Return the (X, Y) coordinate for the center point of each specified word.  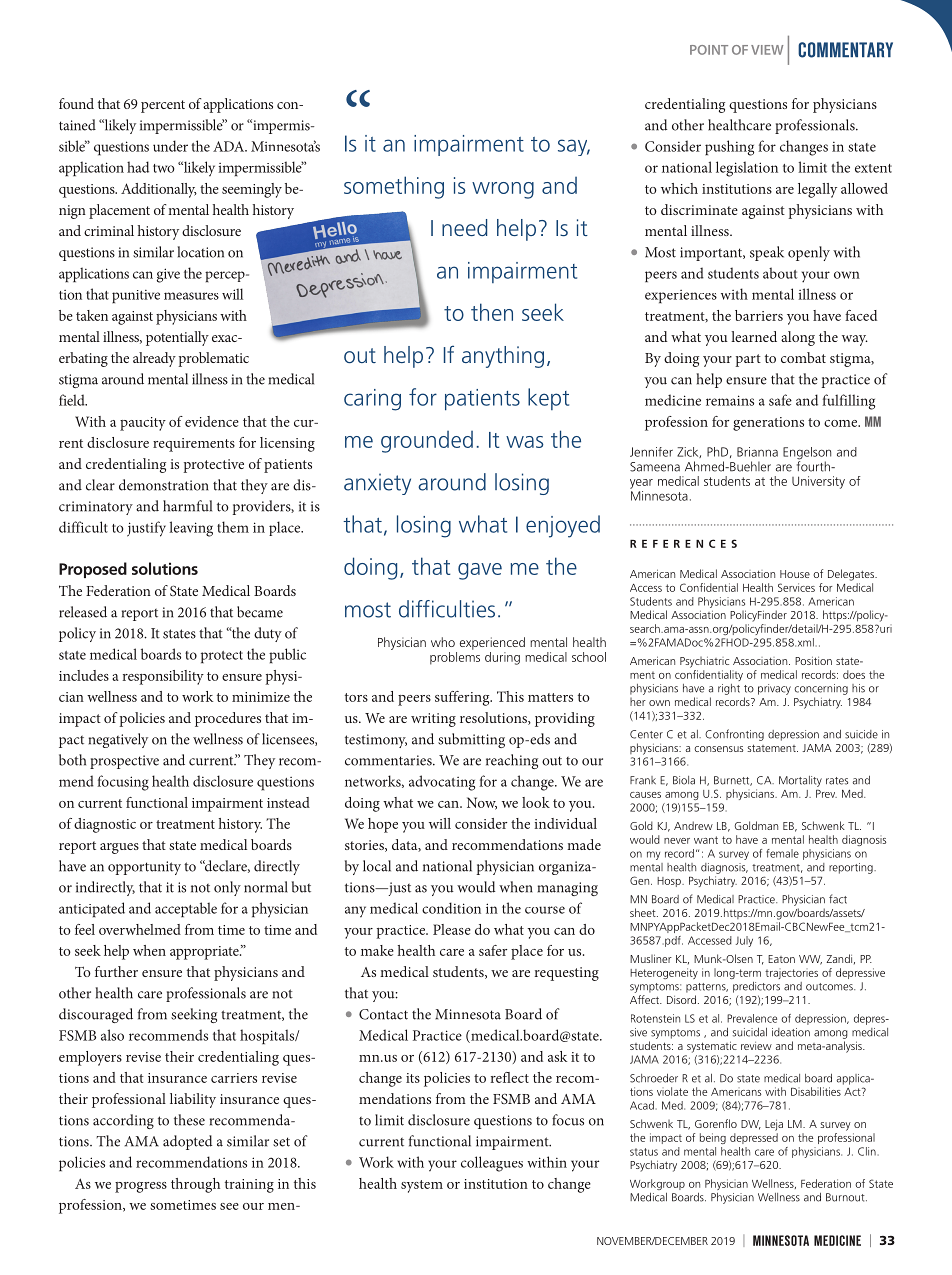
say (574, 147)
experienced (492, 643)
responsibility (163, 677)
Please (452, 929)
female (782, 853)
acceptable (186, 909)
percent (163, 106)
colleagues (492, 1164)
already (154, 359)
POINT (709, 50)
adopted (187, 1142)
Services (796, 587)
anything (503, 357)
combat (803, 357)
